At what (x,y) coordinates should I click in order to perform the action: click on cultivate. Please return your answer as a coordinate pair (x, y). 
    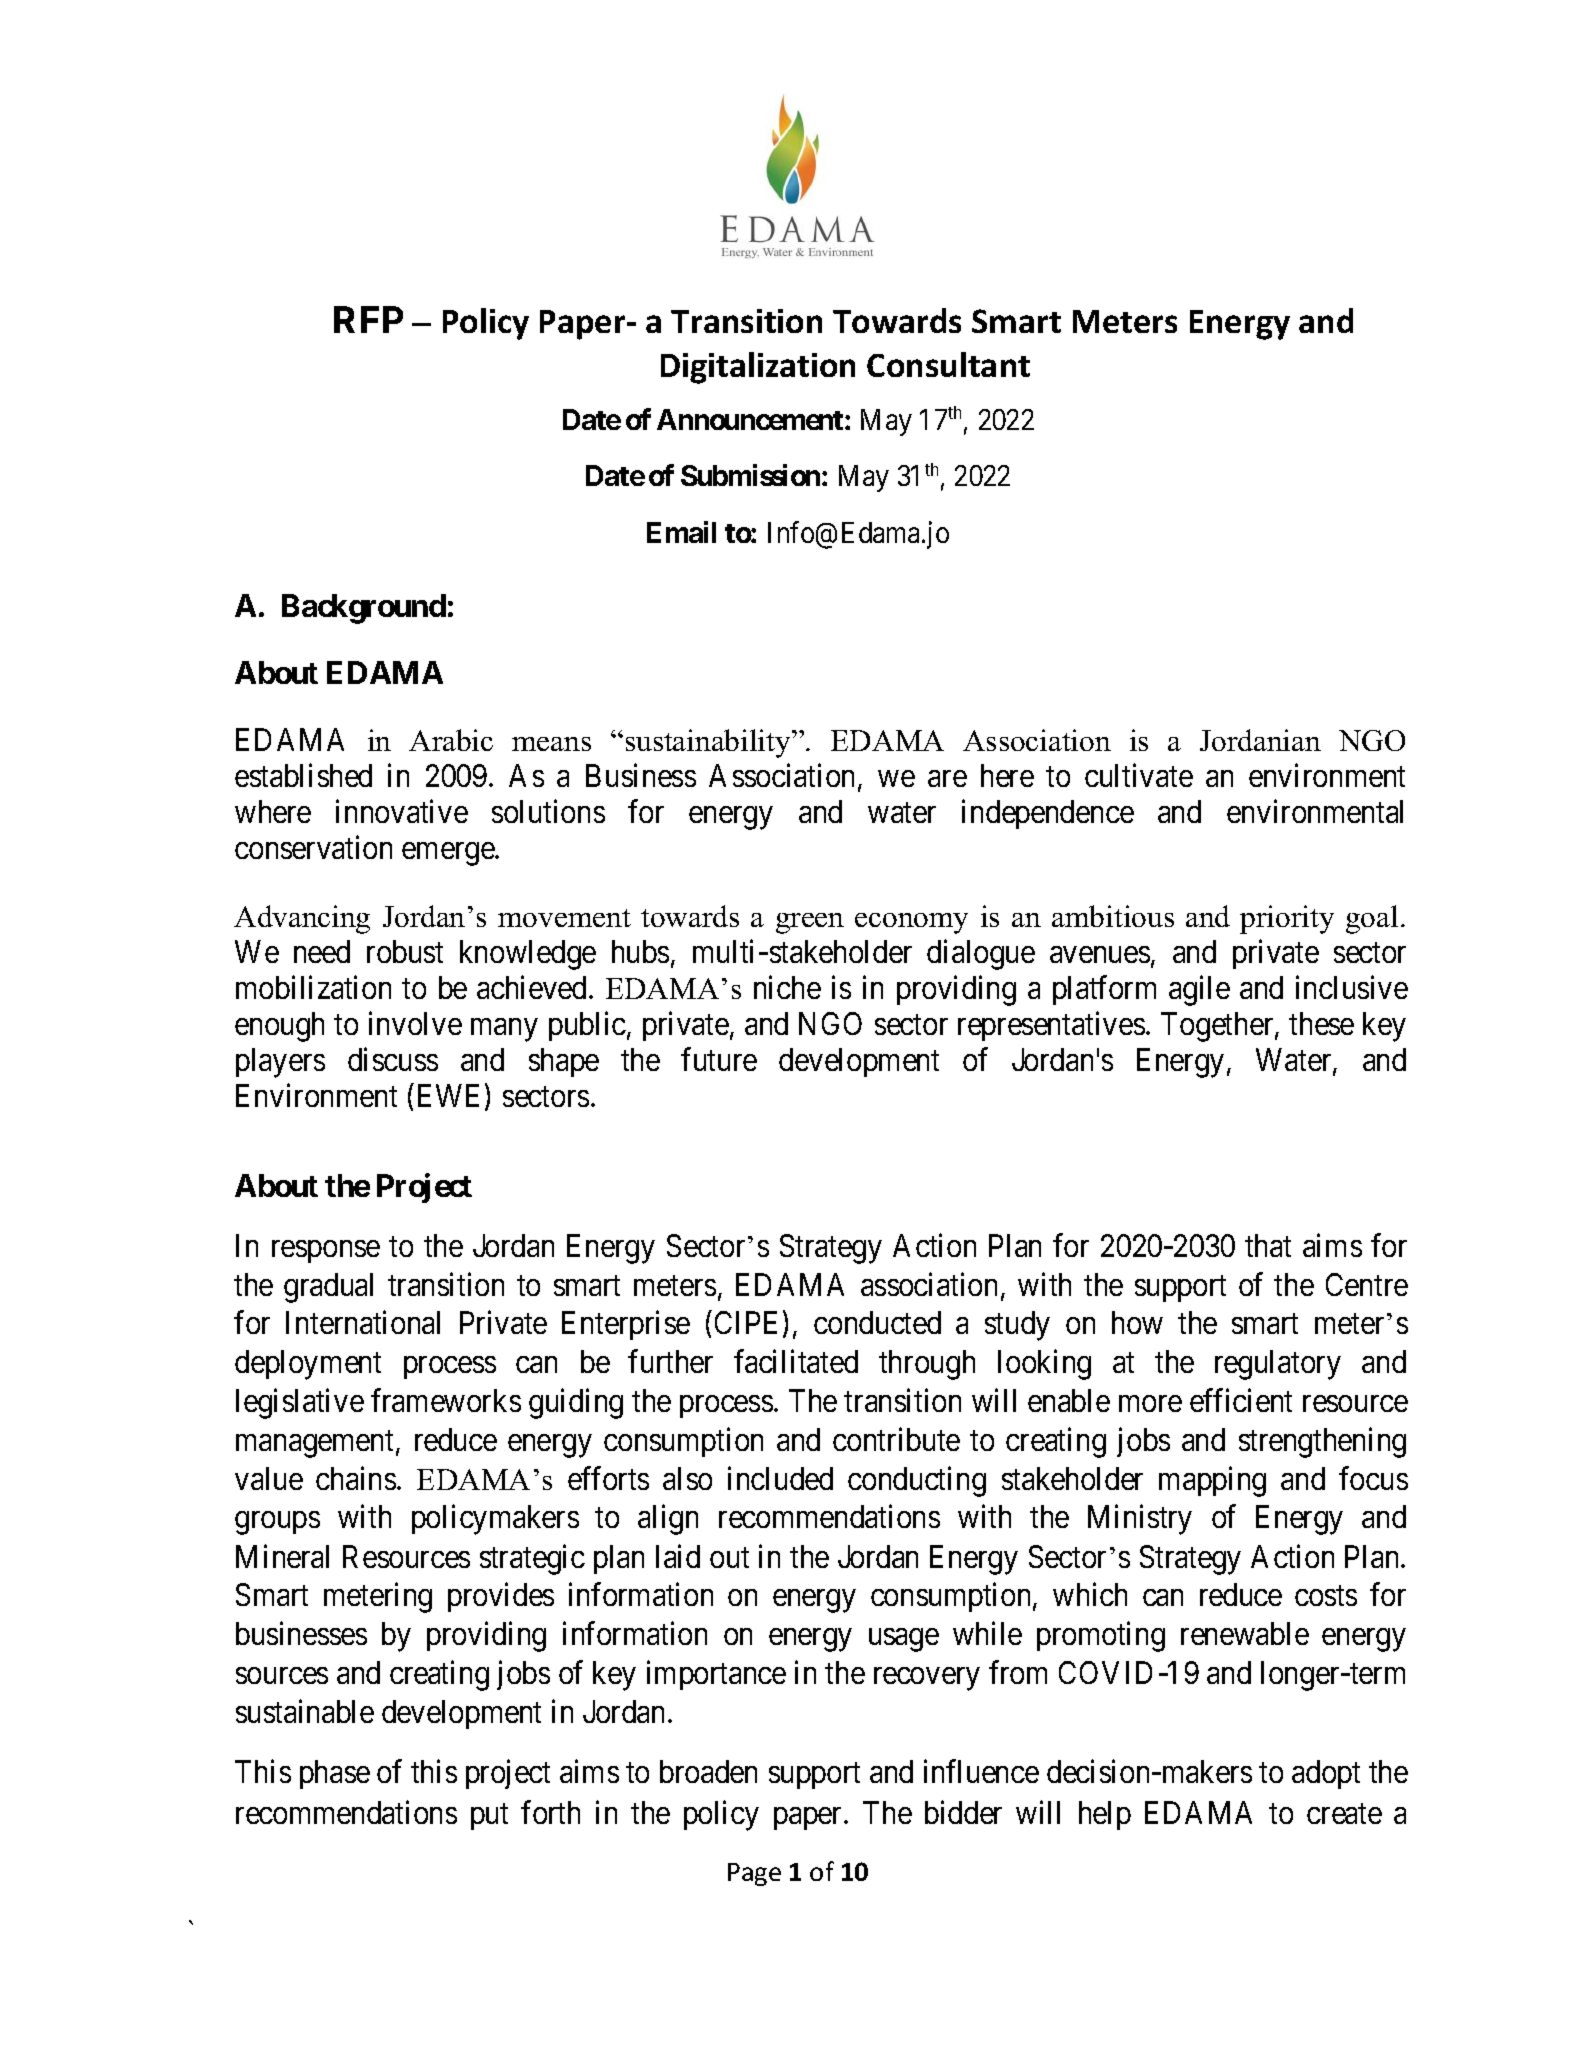
    Looking at the image, I should click on (1139, 775).
